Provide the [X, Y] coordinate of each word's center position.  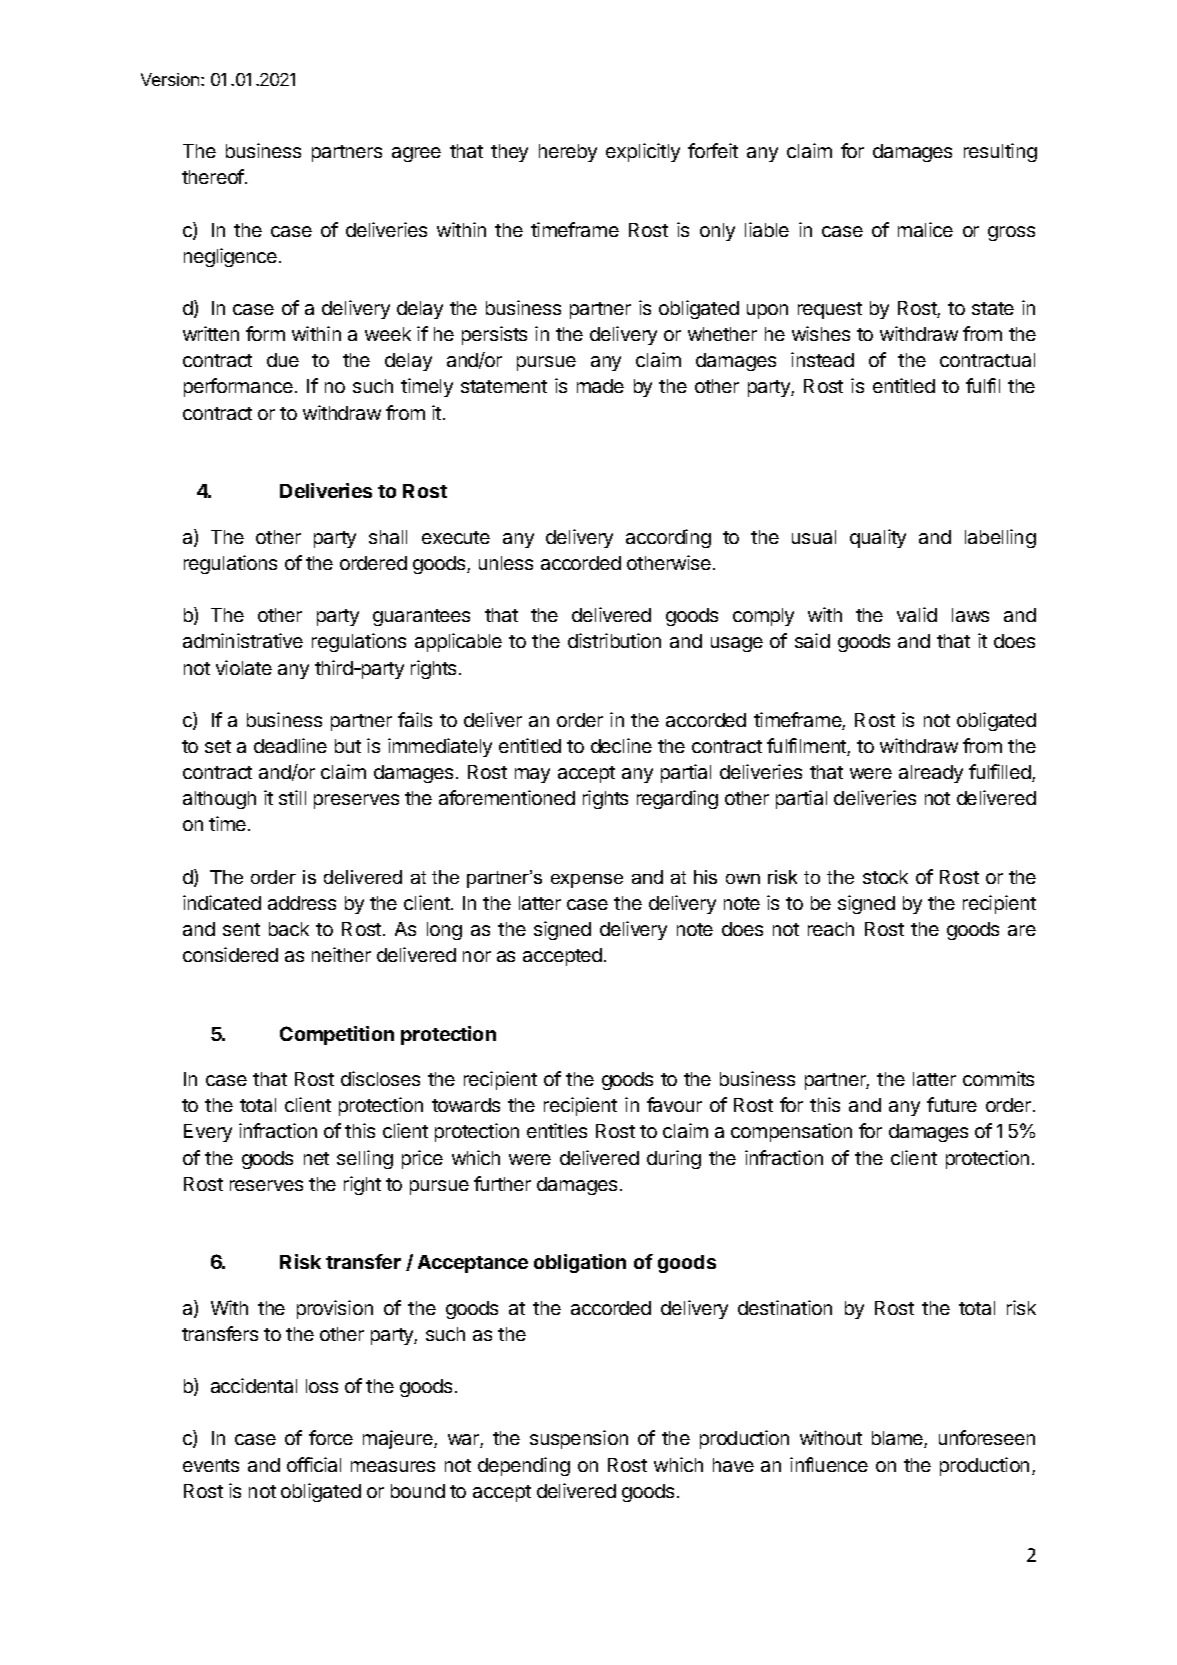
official [314, 1464]
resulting [1000, 152]
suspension [579, 1439]
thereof [214, 176]
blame [898, 1439]
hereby [568, 153]
